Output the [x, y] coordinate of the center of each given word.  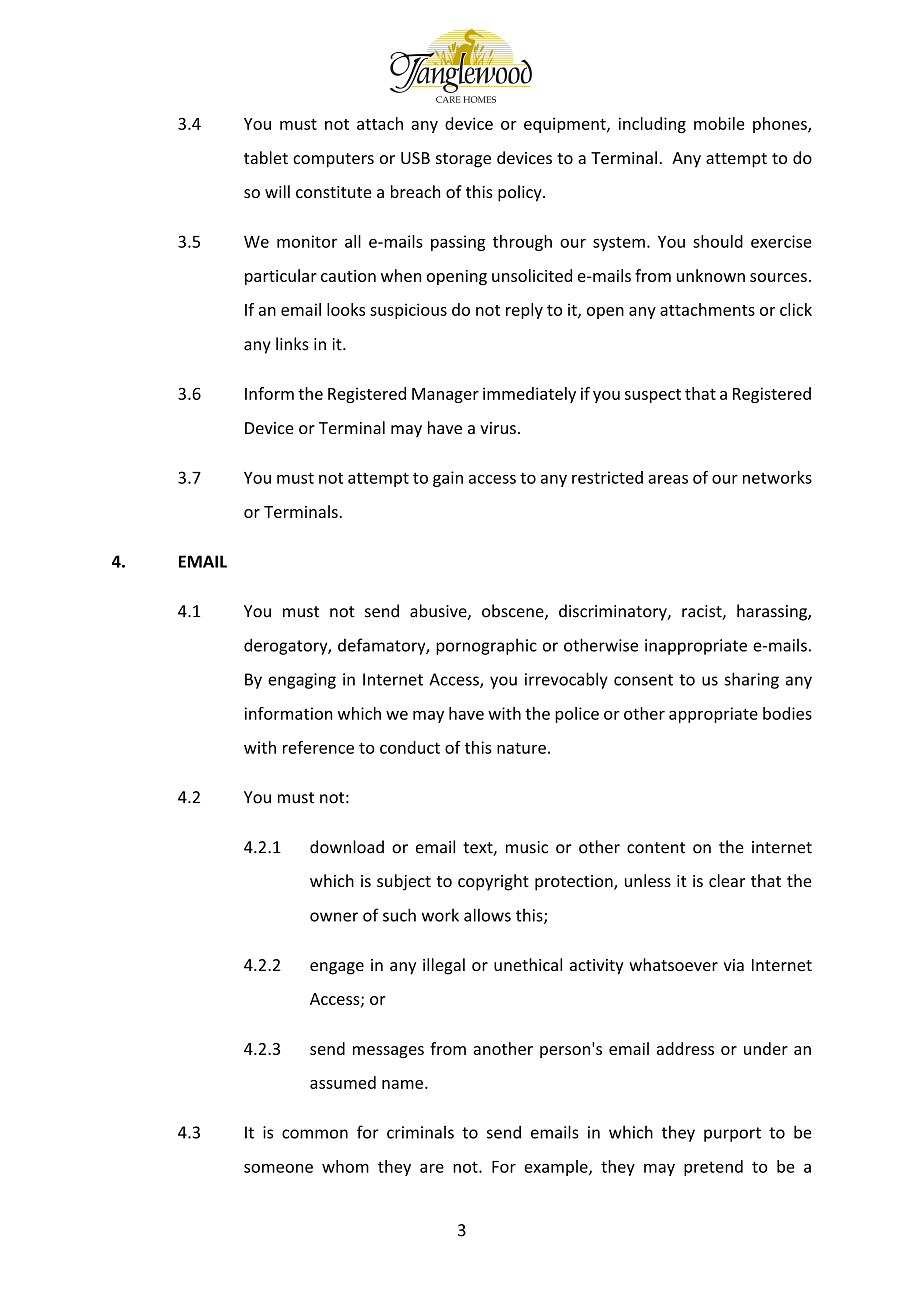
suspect [653, 396]
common [315, 1134]
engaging [302, 681]
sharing [751, 680]
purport [732, 1134]
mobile [719, 123]
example [557, 1168]
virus [498, 428]
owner [334, 917]
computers [333, 160]
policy [521, 193]
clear [727, 880]
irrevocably [566, 680]
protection [575, 883]
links [292, 344]
